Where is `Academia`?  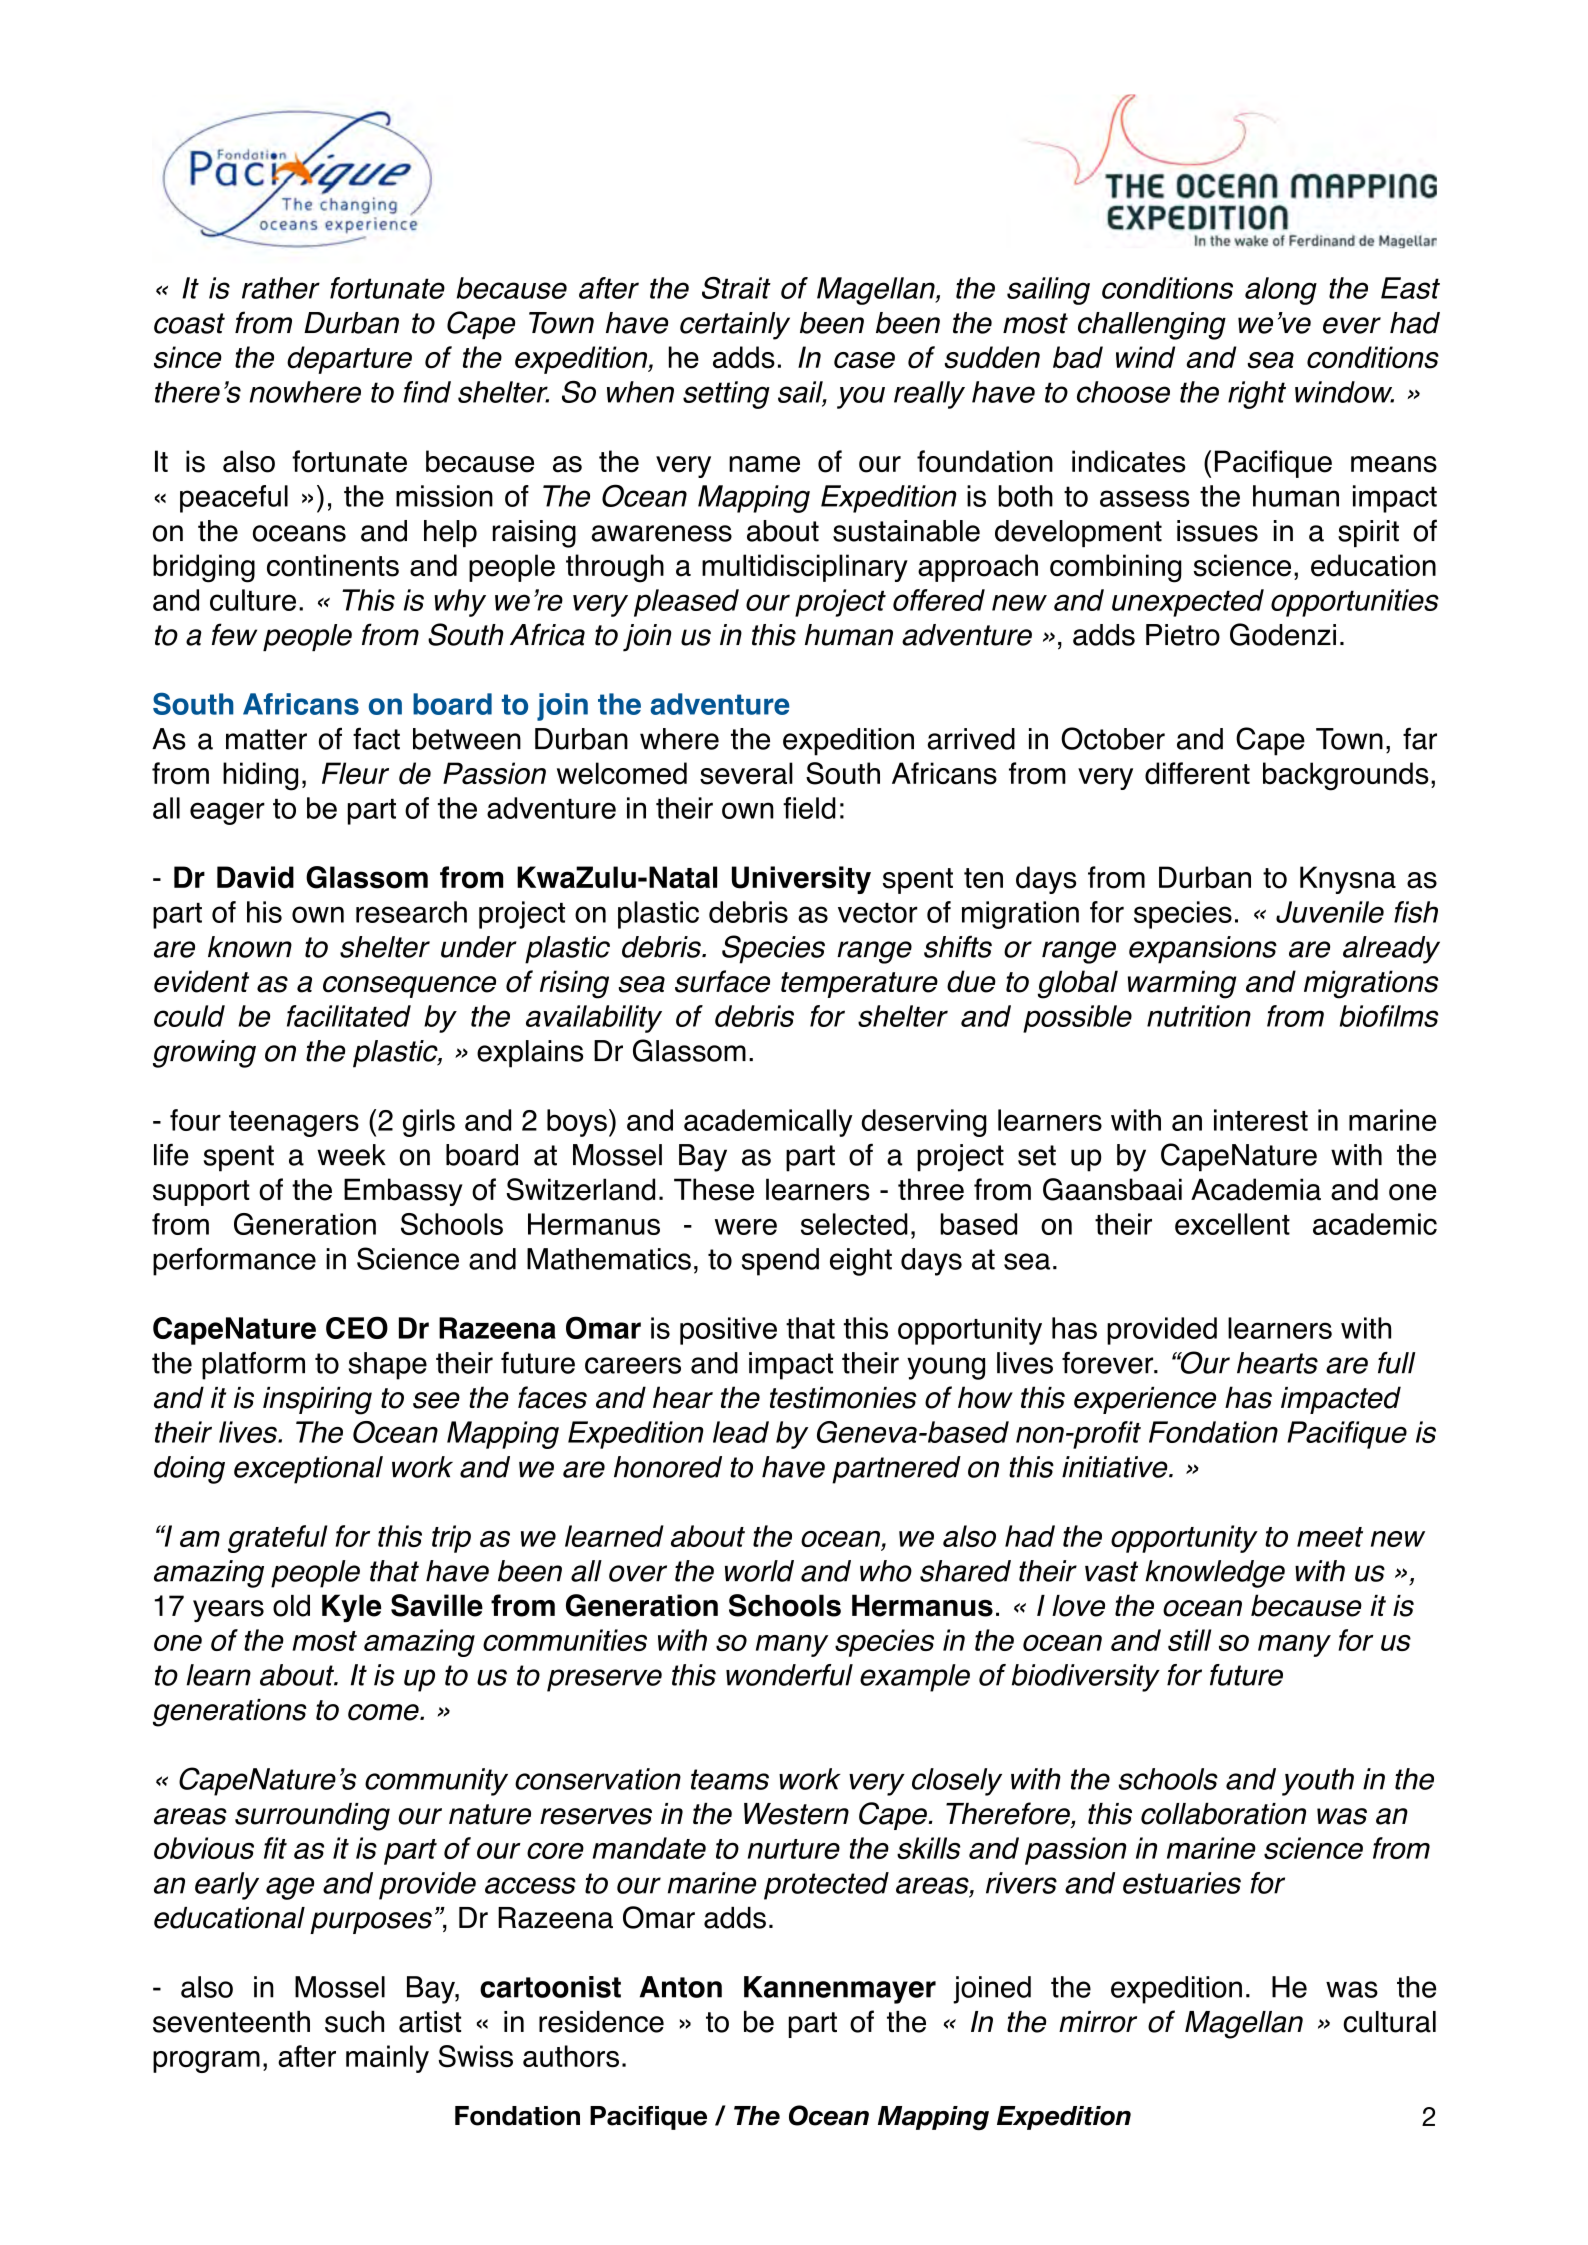
Academia is located at coordinates (1256, 1189).
